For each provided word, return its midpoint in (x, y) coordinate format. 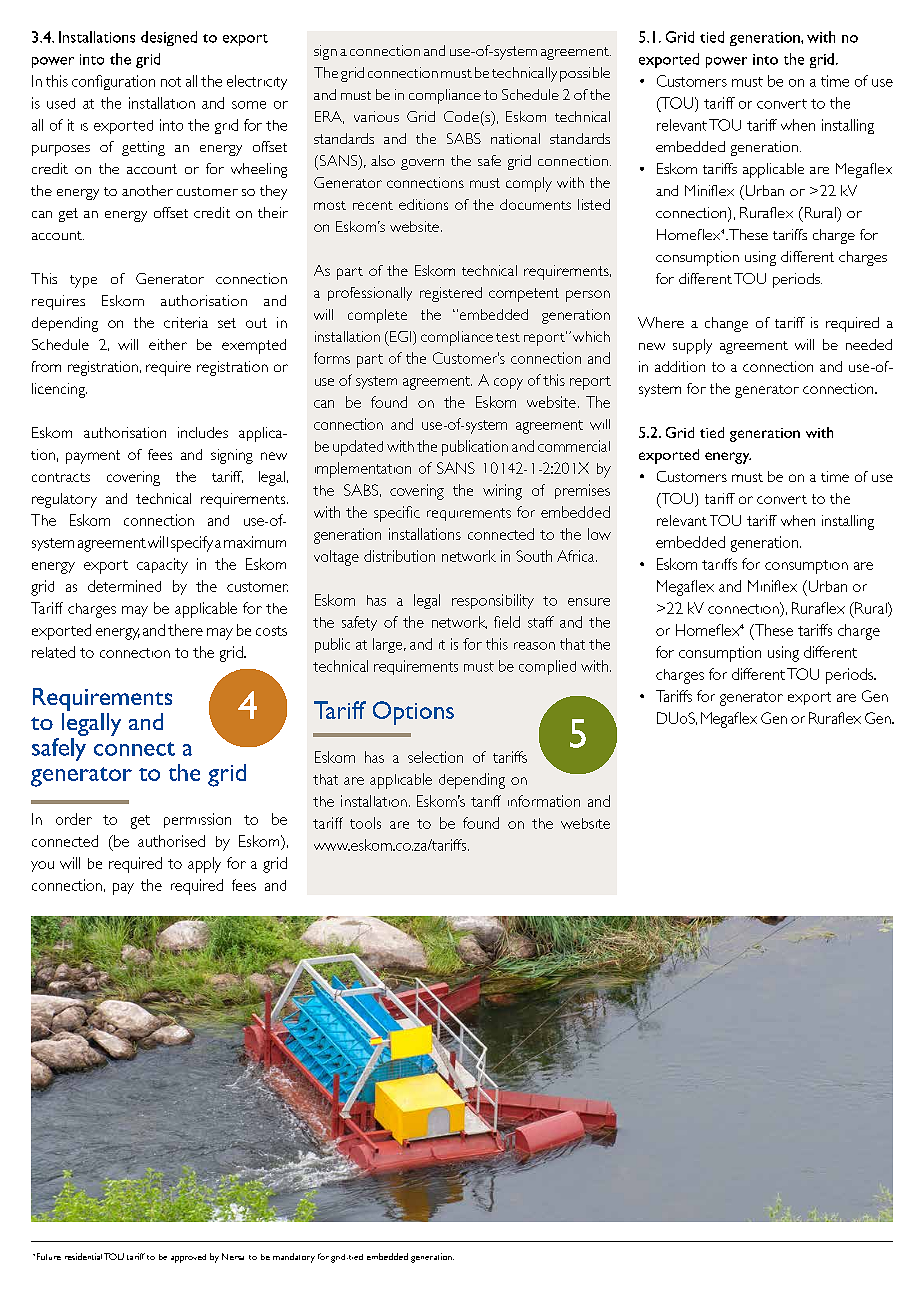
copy (508, 384)
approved (188, 1258)
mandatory (294, 1258)
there (185, 630)
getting (143, 148)
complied (547, 667)
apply (204, 865)
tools (365, 823)
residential (83, 1256)
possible (585, 74)
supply (692, 346)
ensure (589, 602)
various (376, 116)
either (168, 344)
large (389, 645)
